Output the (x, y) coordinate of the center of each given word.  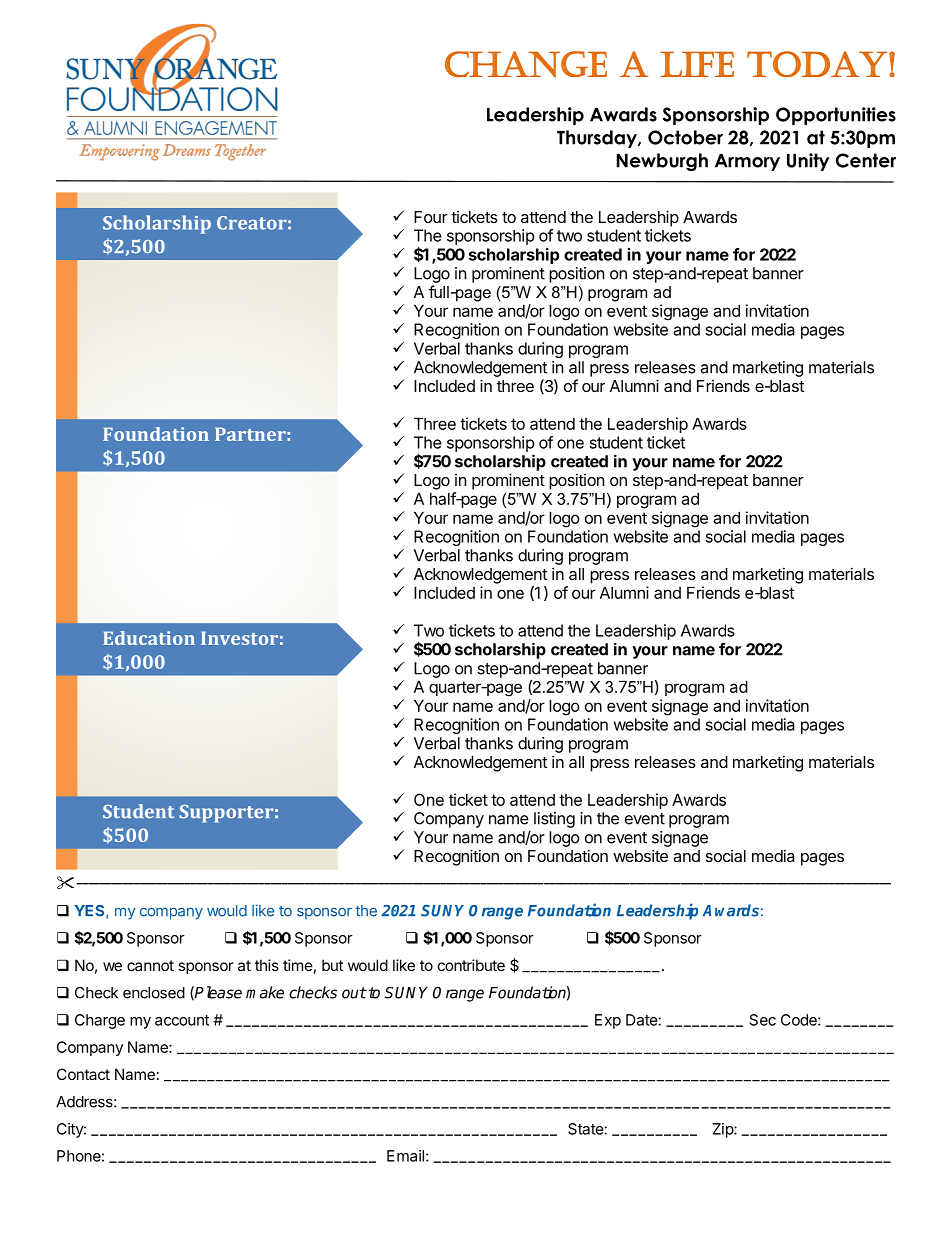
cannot (150, 965)
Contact (83, 1074)
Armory (747, 162)
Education (149, 638)
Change (526, 64)
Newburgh (662, 162)
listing (554, 820)
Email (405, 1156)
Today (817, 64)
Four (431, 217)
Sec (763, 1020)
